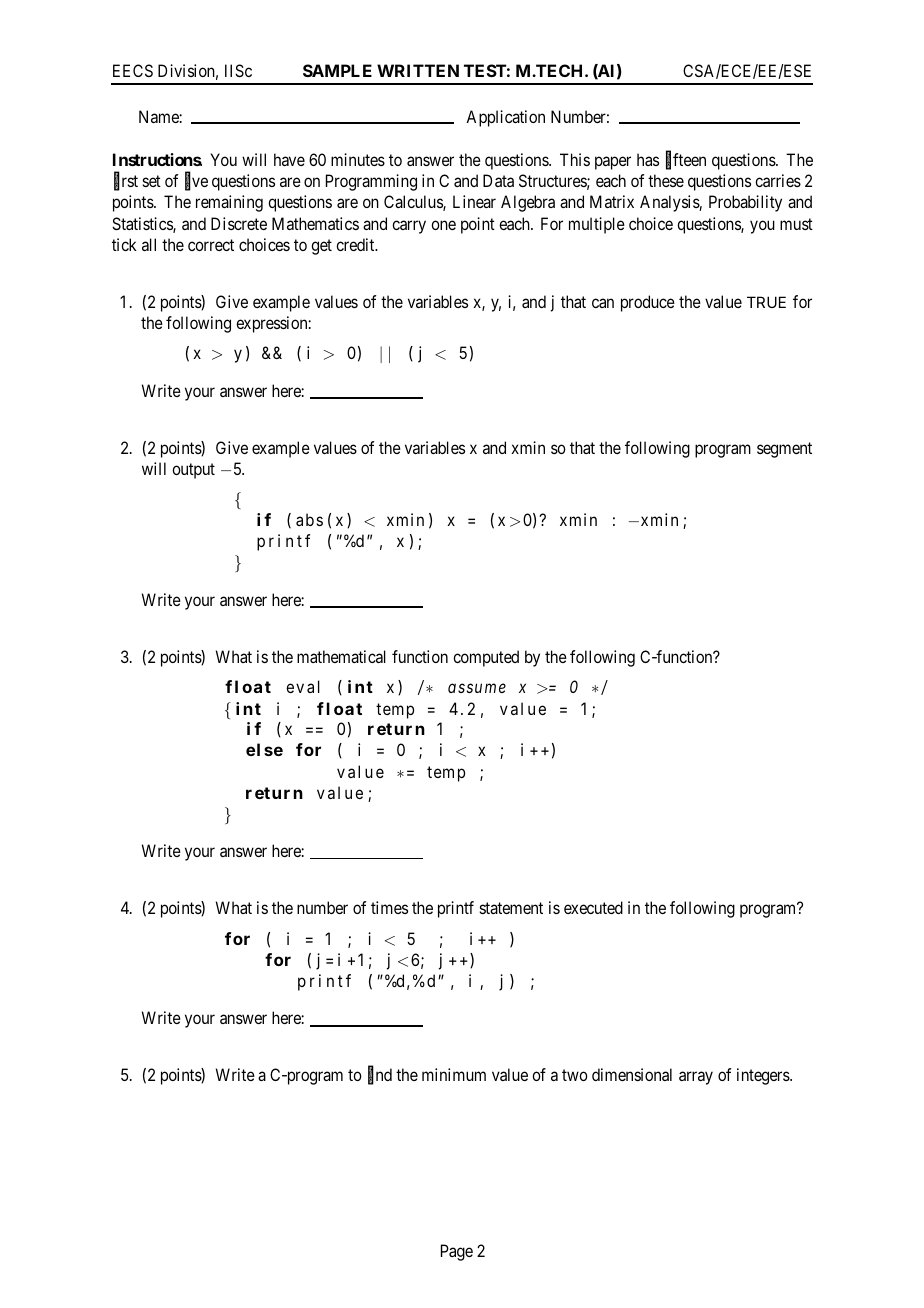 The image size is (924, 1308). What do you see at coordinates (456, 909) in the screenshot?
I see `printf` at bounding box center [456, 909].
